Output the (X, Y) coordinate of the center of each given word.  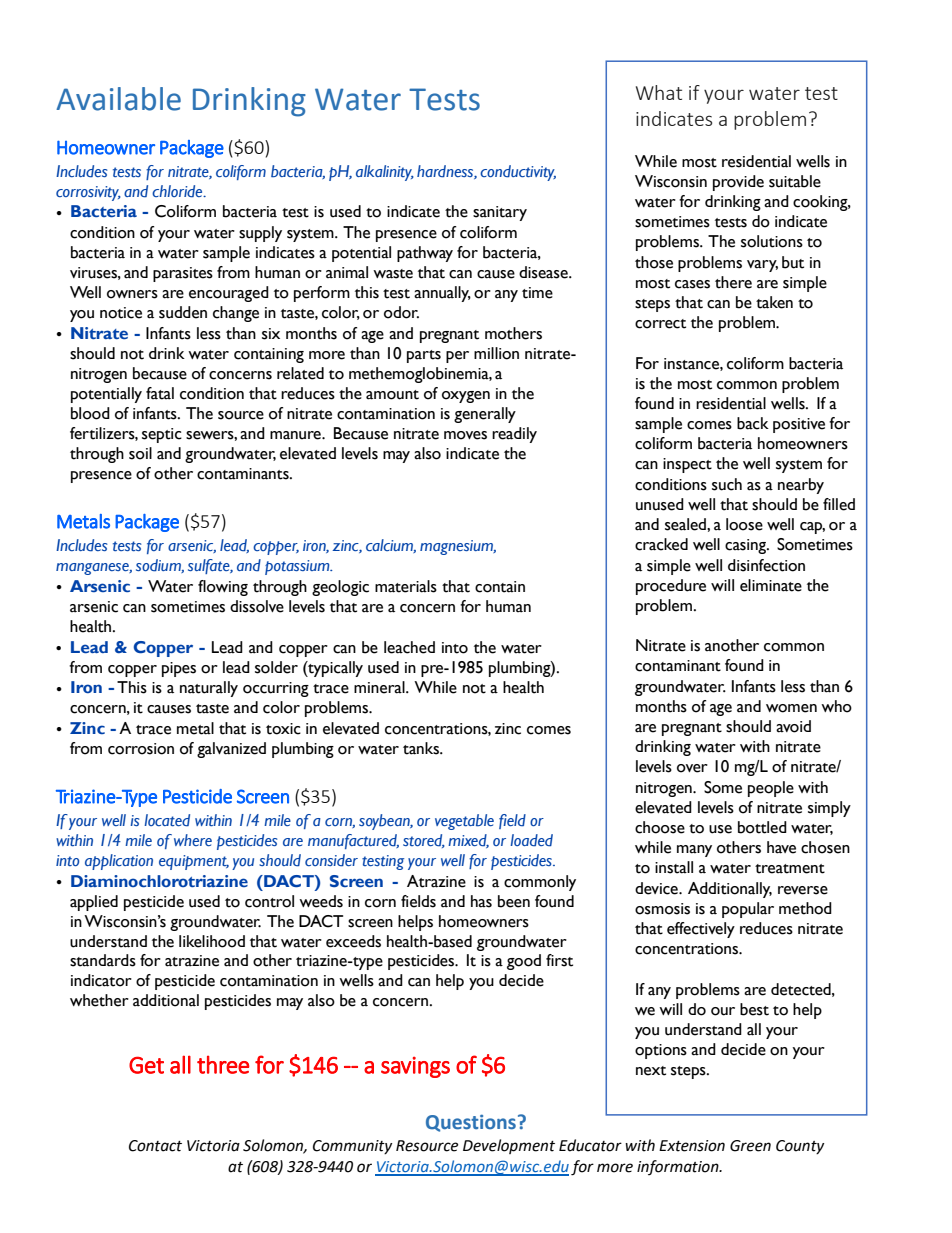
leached (409, 647)
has (481, 901)
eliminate (771, 585)
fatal (160, 393)
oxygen (466, 397)
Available (118, 99)
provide (738, 183)
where (193, 840)
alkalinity (385, 173)
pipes (179, 669)
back (753, 423)
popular (748, 910)
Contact (155, 1146)
